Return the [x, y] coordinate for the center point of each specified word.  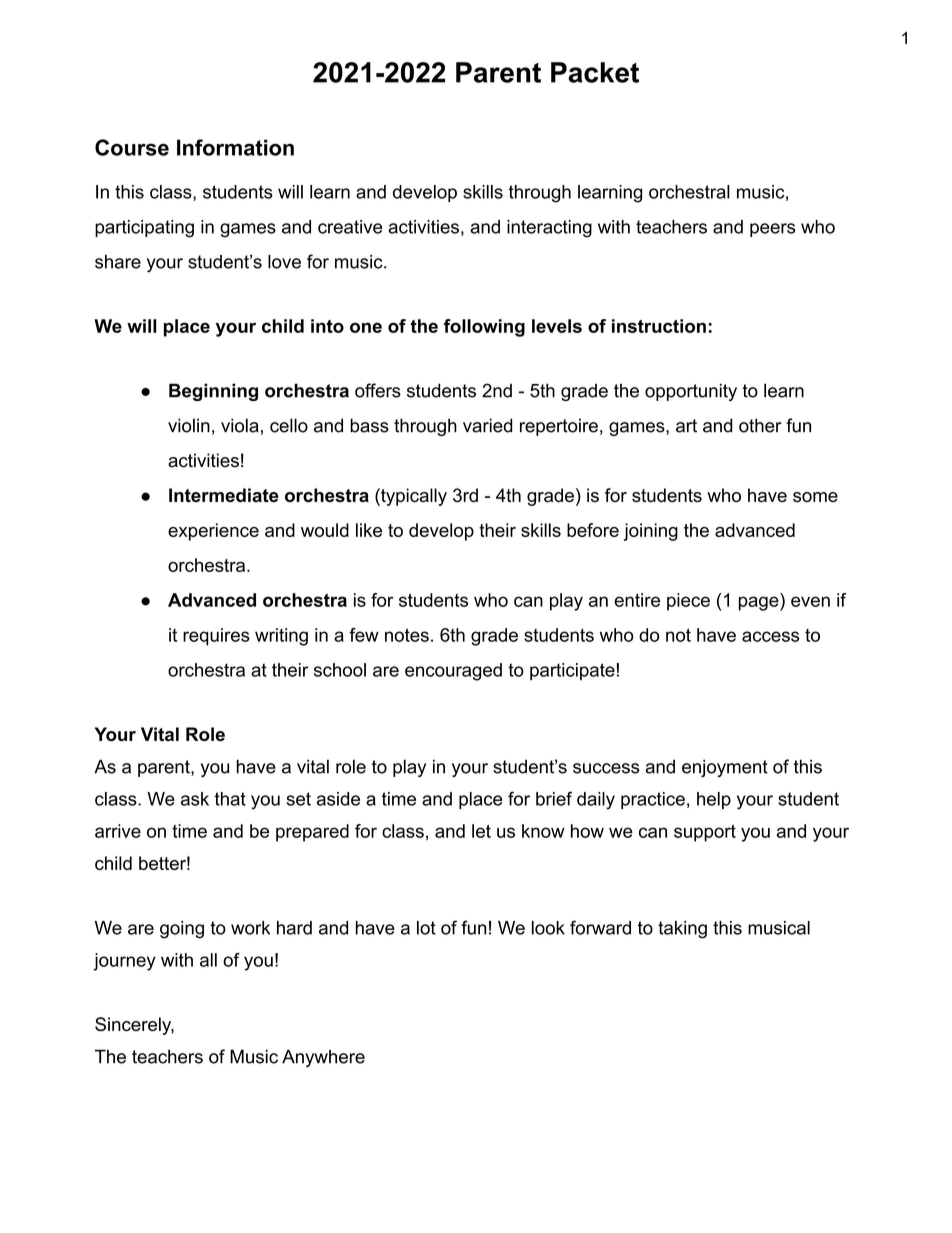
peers [772, 230]
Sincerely [134, 1026]
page [760, 603]
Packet [595, 72]
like [369, 530]
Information [235, 147]
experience [213, 532]
